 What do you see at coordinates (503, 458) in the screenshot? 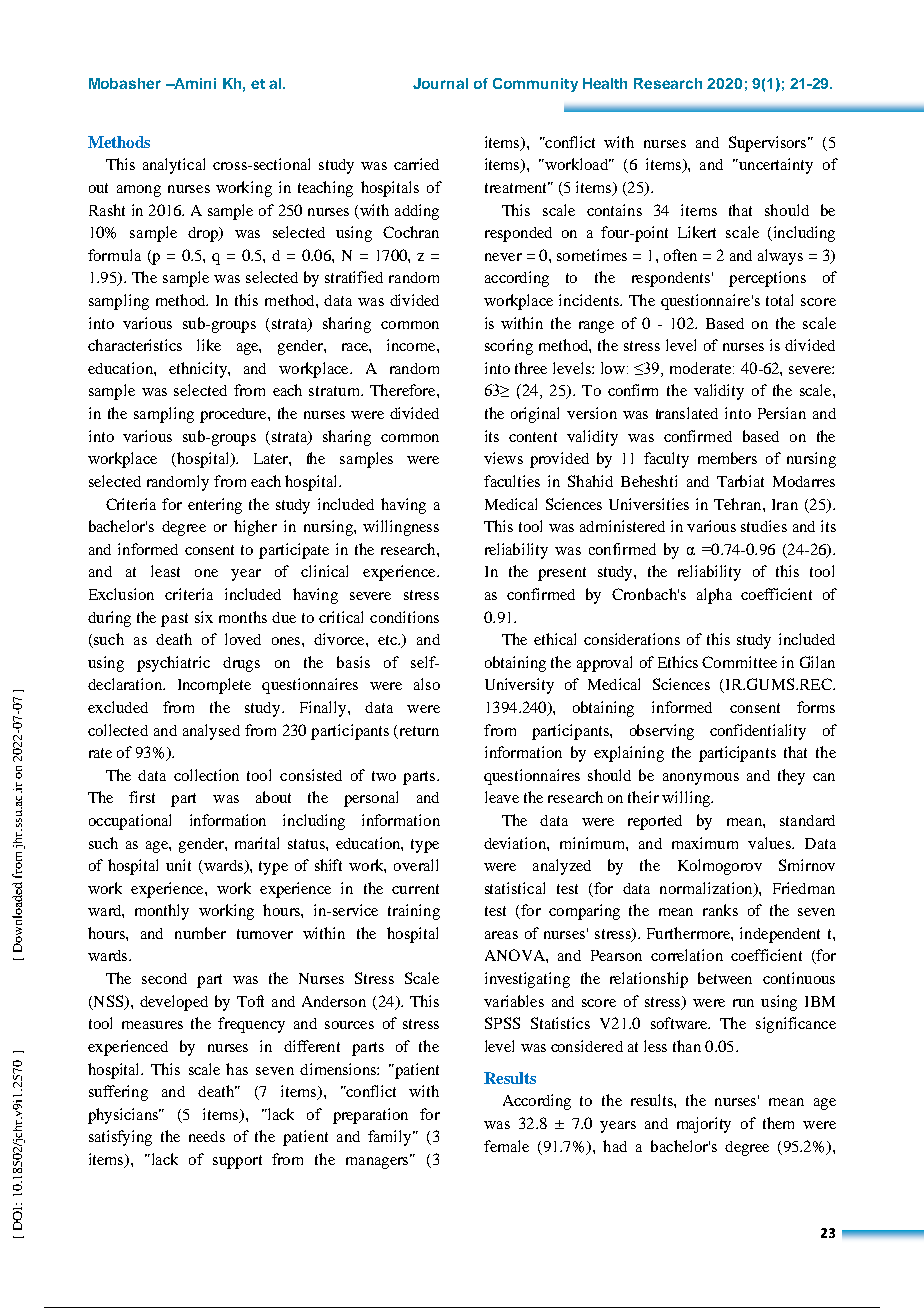
I see `views` at bounding box center [503, 458].
